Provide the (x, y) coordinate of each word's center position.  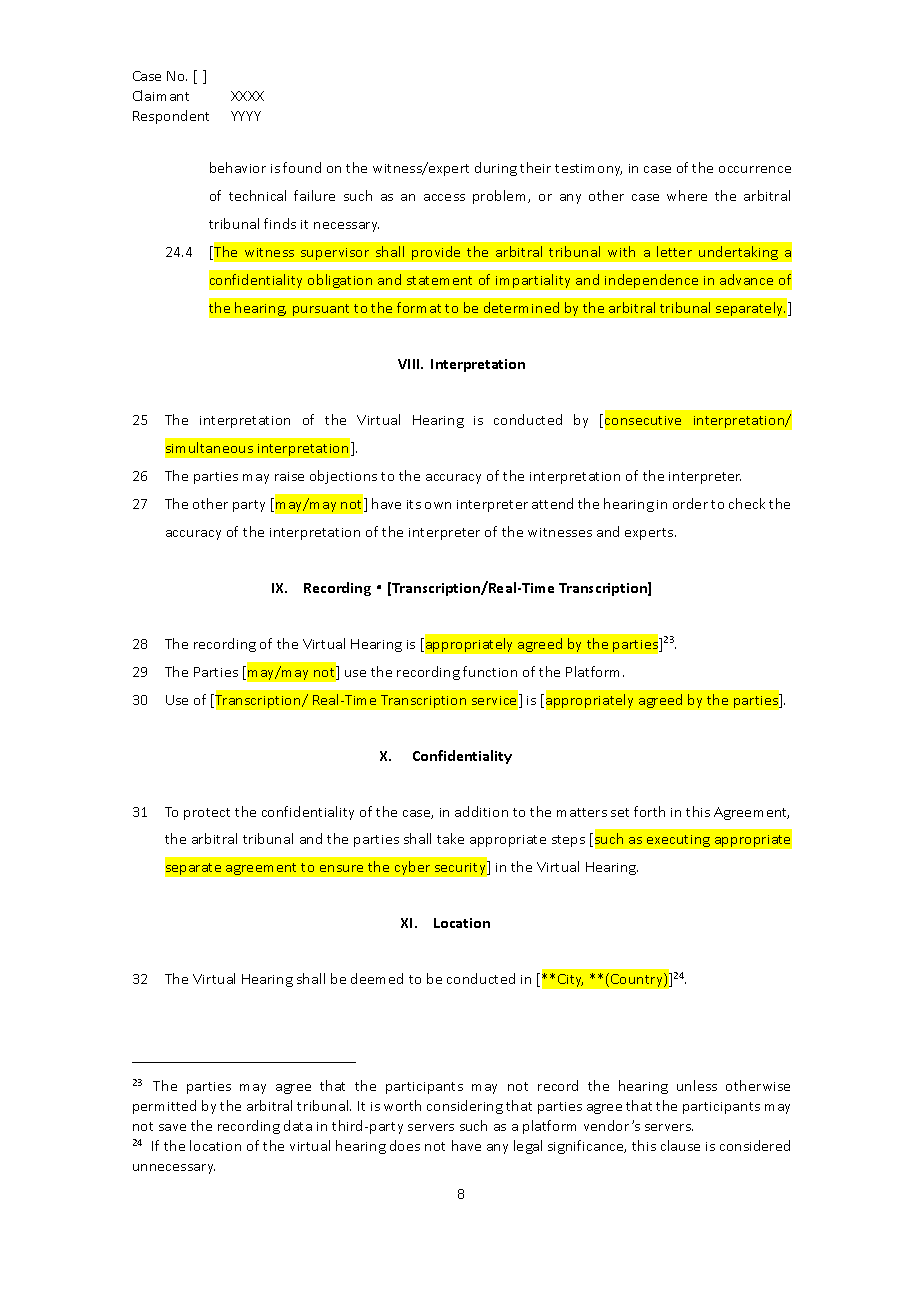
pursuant (321, 310)
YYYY (246, 116)
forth (649, 811)
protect (207, 814)
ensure (341, 868)
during (496, 169)
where (687, 195)
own (438, 505)
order (690, 503)
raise (289, 476)
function (490, 671)
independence (651, 281)
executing (678, 841)
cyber (412, 868)
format (419, 307)
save (172, 1127)
